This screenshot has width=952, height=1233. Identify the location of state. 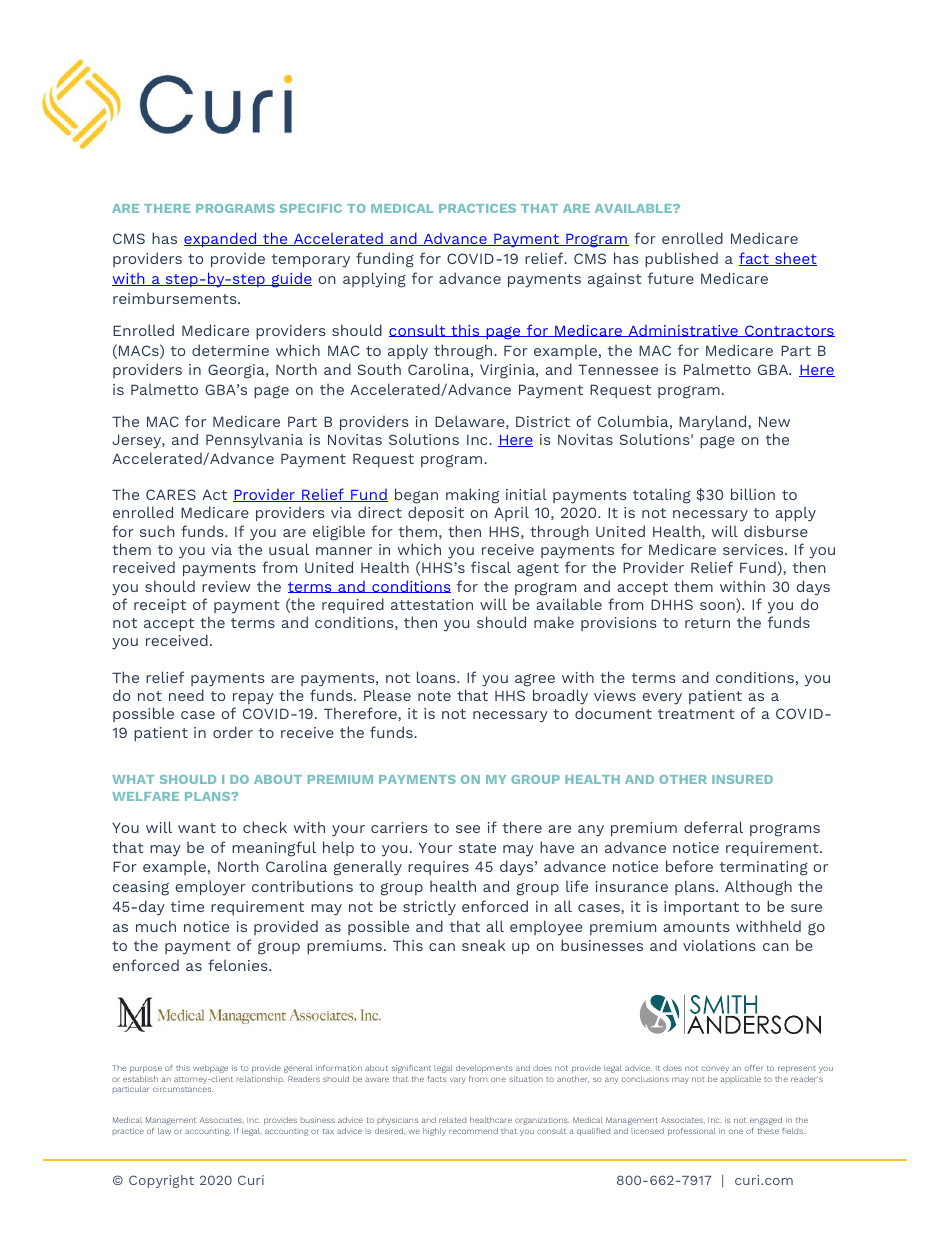
(477, 848).
